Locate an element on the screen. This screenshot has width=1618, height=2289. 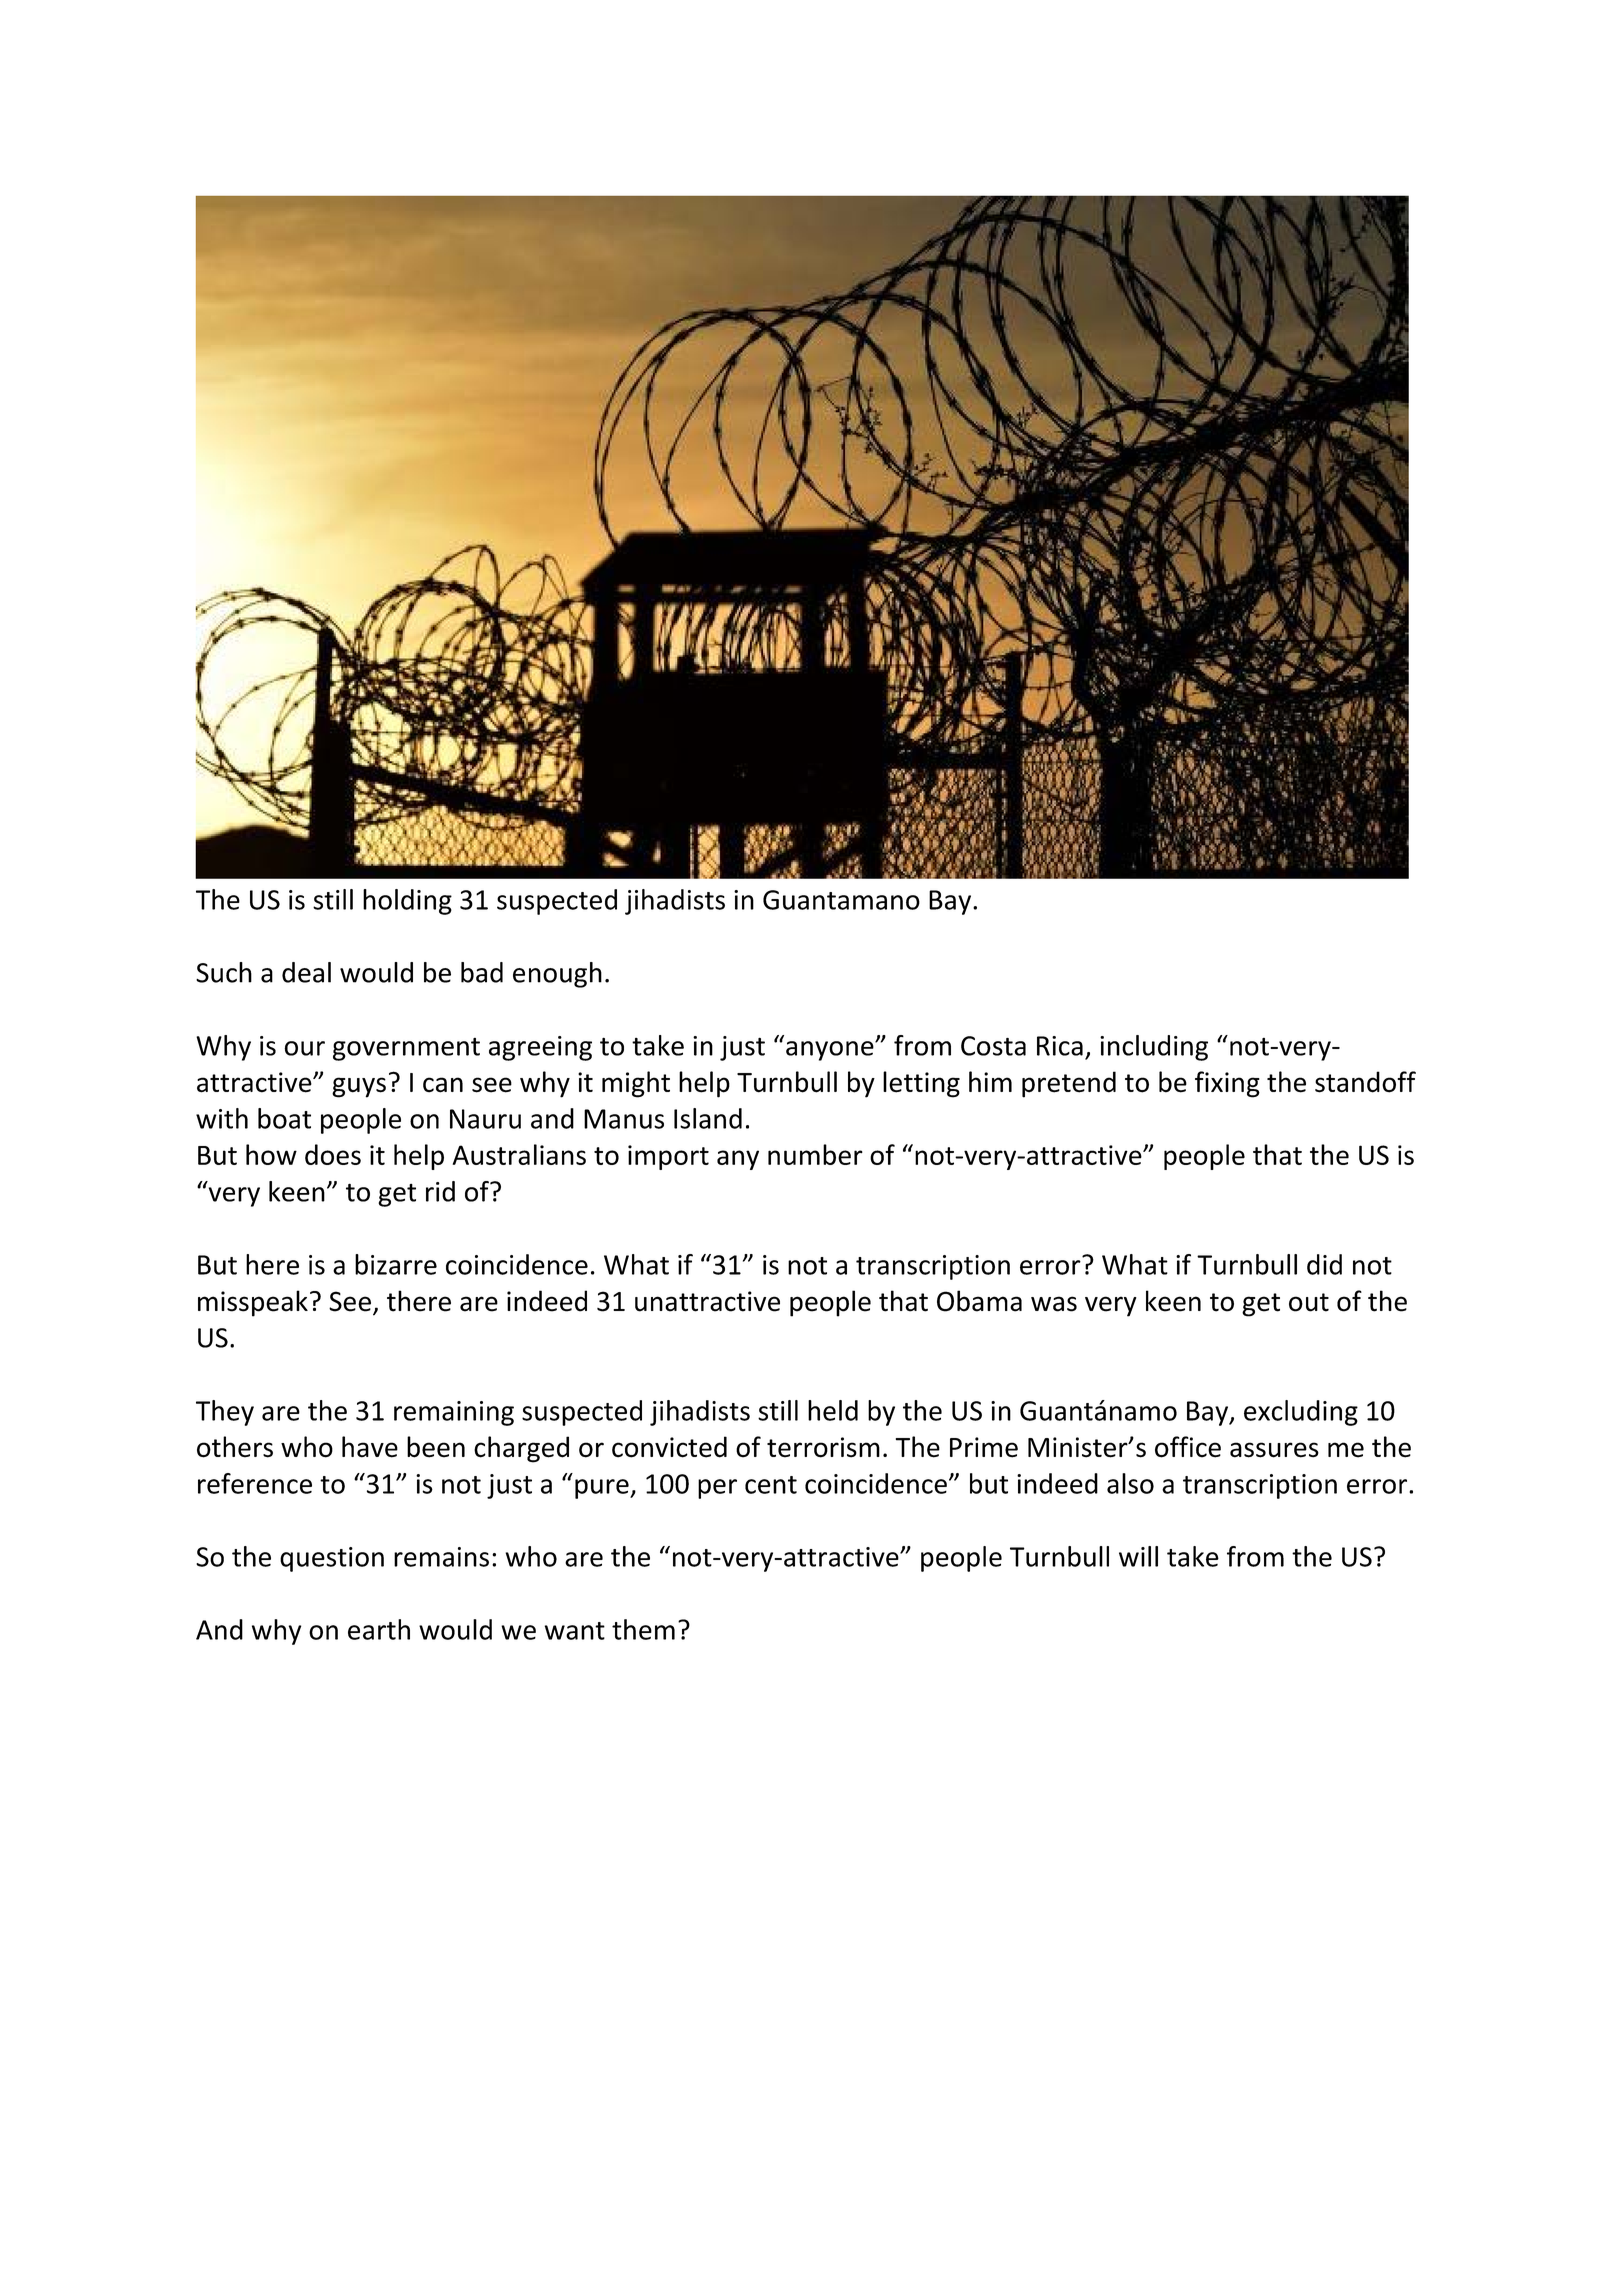
bizarre is located at coordinates (396, 1264).
